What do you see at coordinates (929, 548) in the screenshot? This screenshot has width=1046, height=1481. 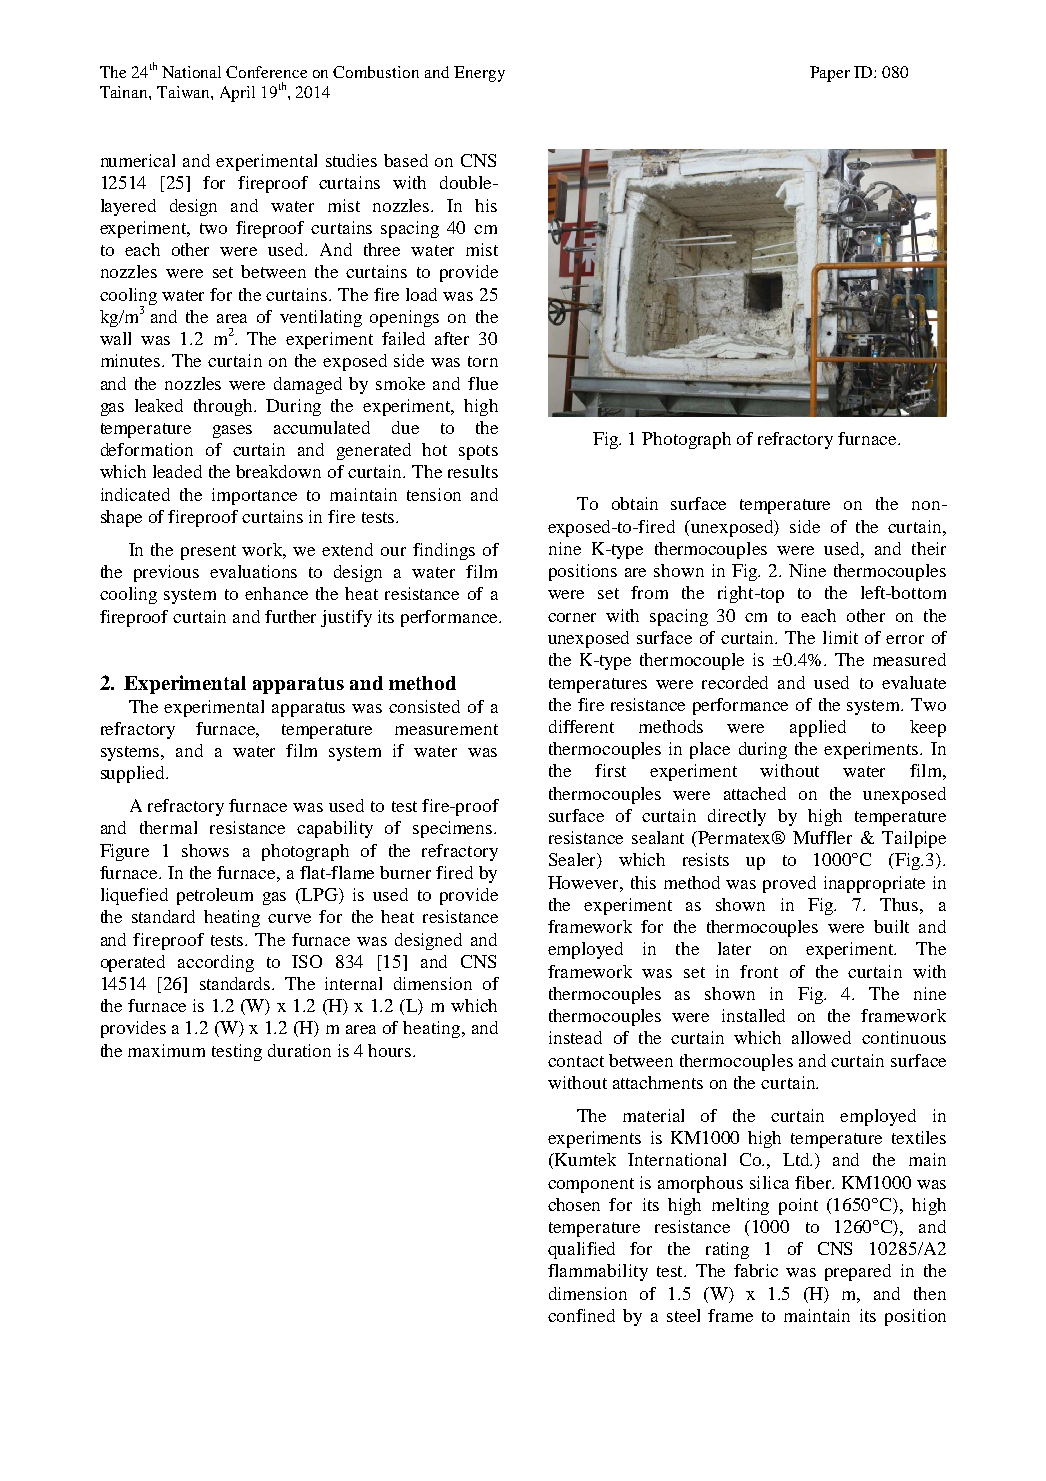 I see `their` at bounding box center [929, 548].
